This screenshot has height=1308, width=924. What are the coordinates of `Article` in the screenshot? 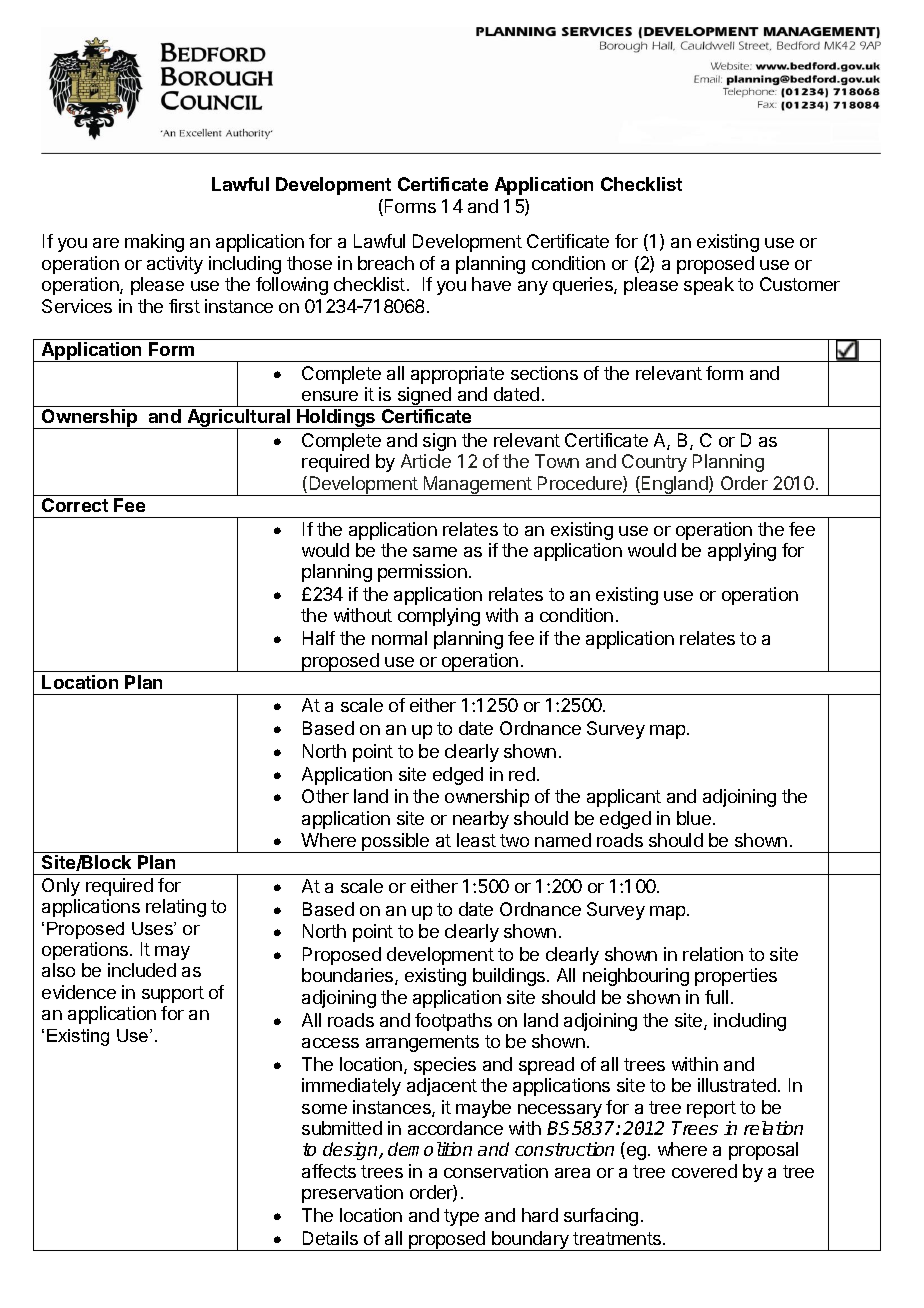 It's located at (426, 461).
